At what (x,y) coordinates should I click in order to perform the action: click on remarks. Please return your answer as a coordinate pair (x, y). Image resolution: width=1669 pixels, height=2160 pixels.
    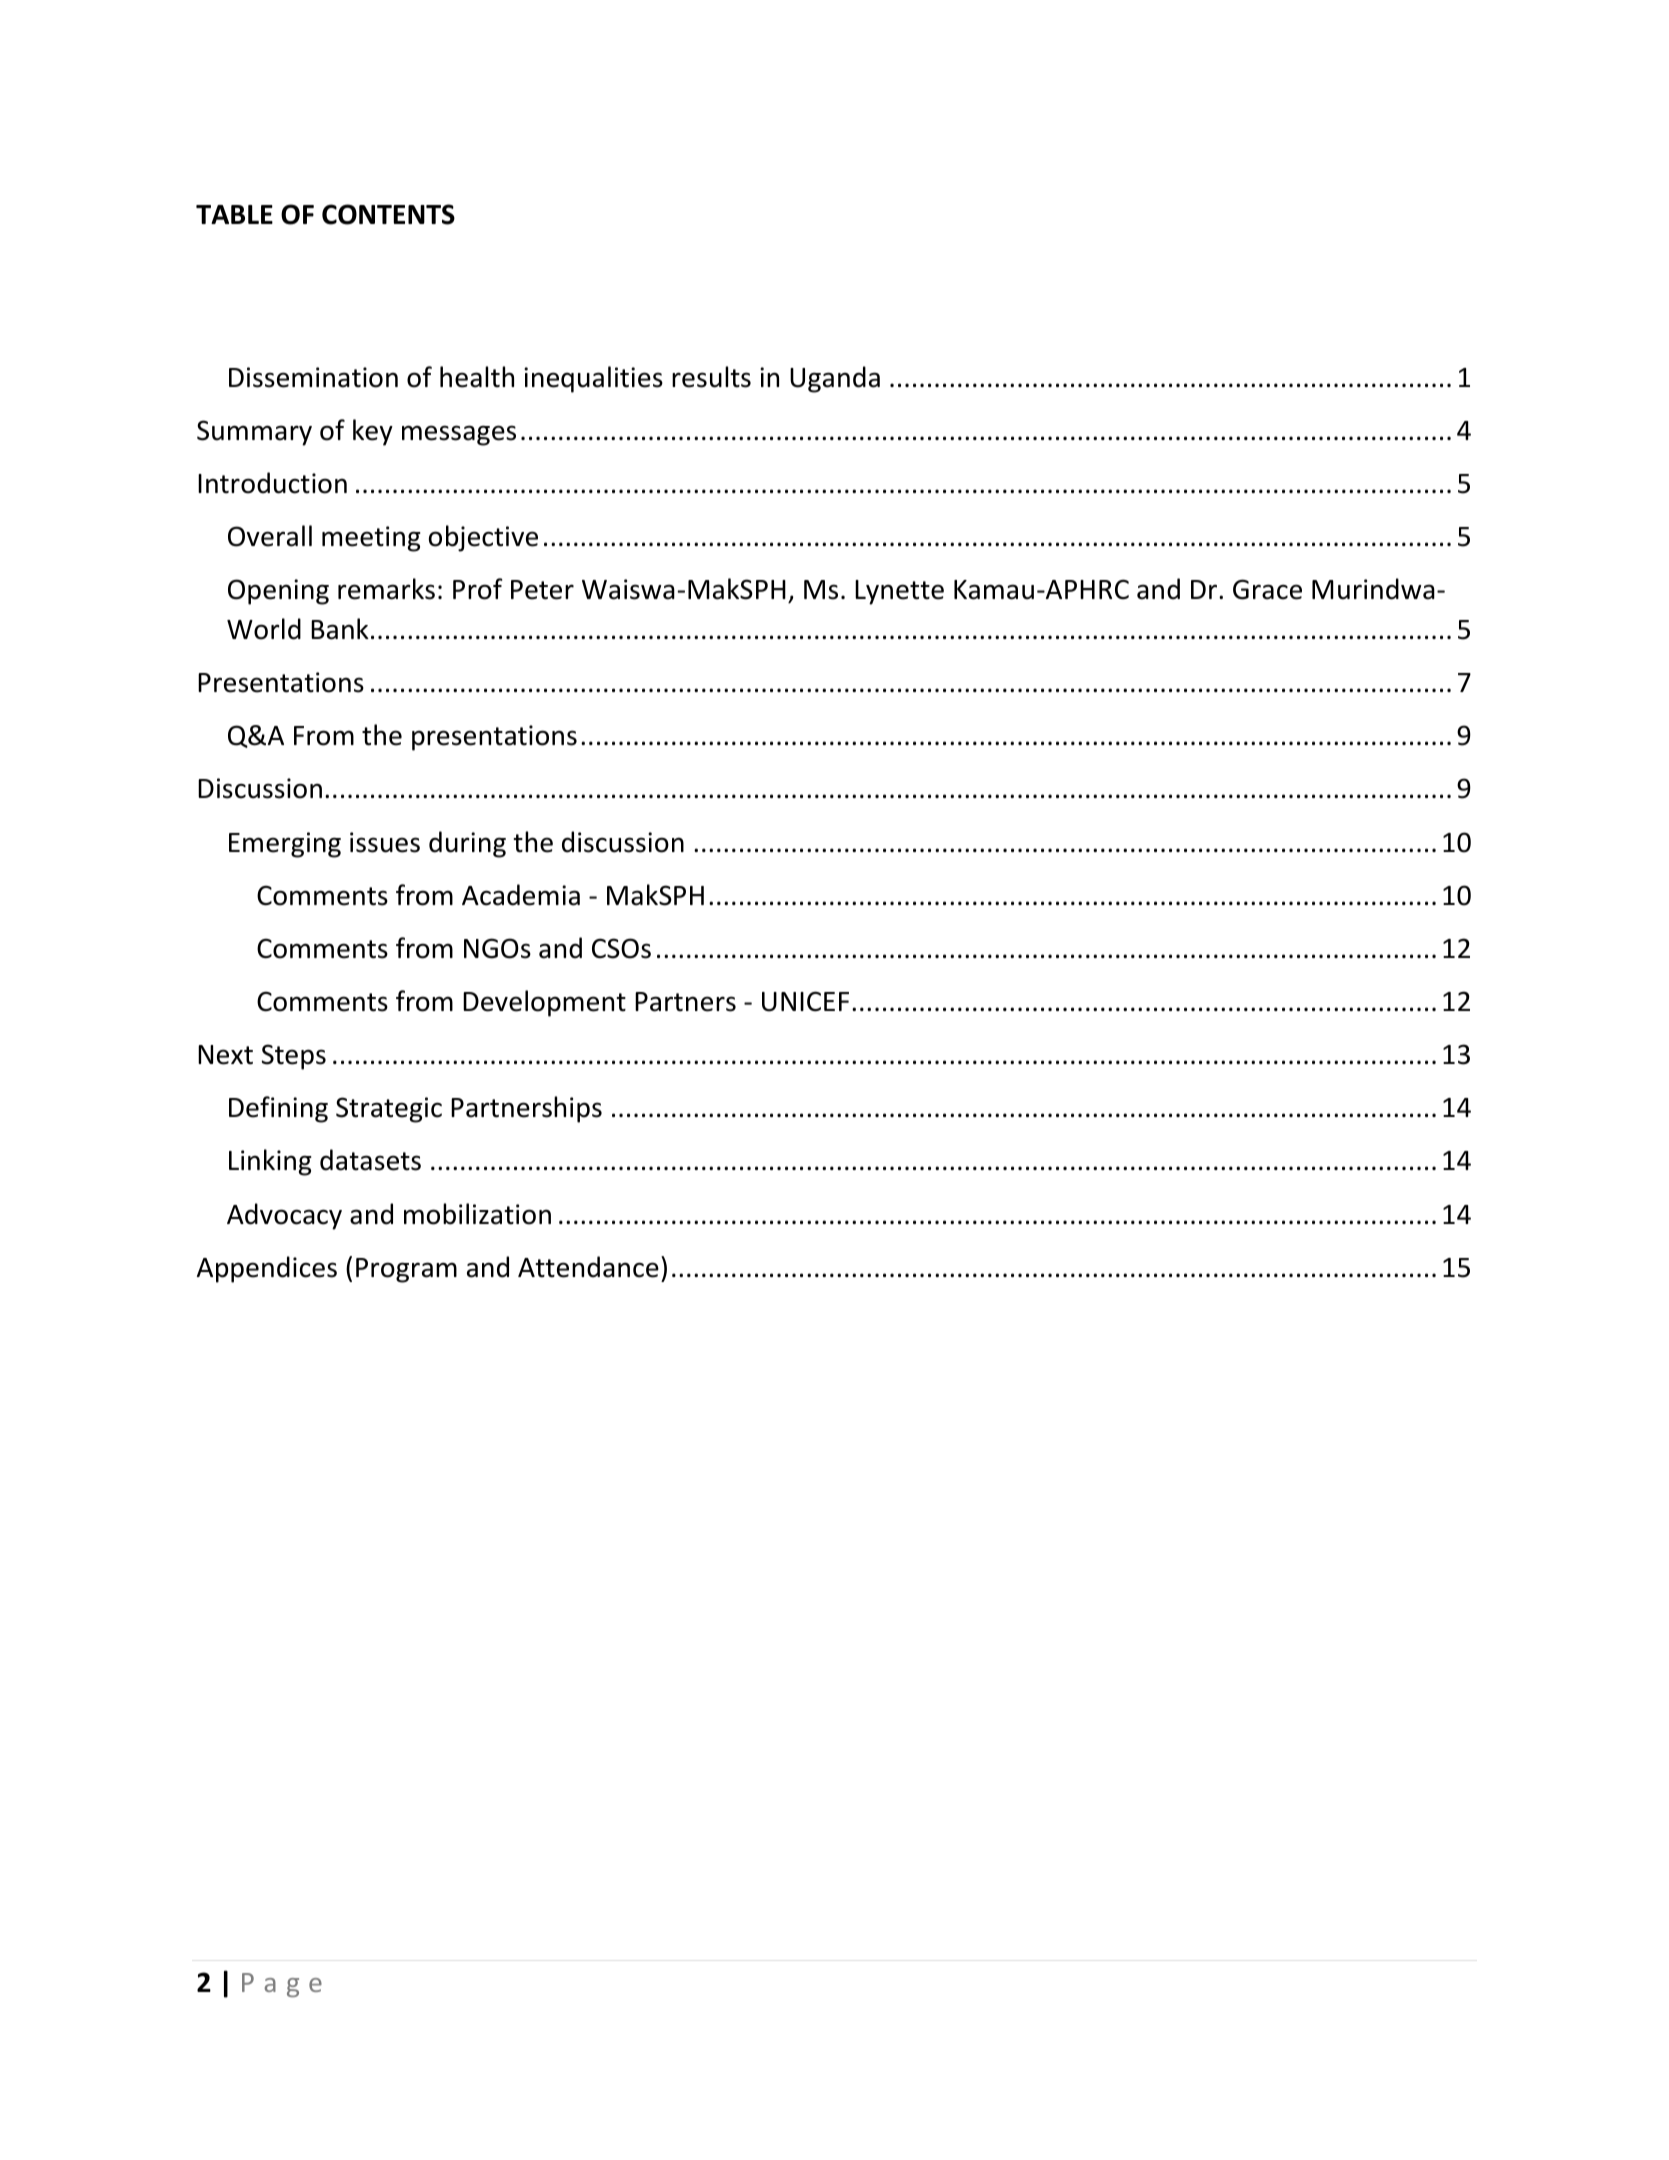
    Looking at the image, I should click on (386, 589).
